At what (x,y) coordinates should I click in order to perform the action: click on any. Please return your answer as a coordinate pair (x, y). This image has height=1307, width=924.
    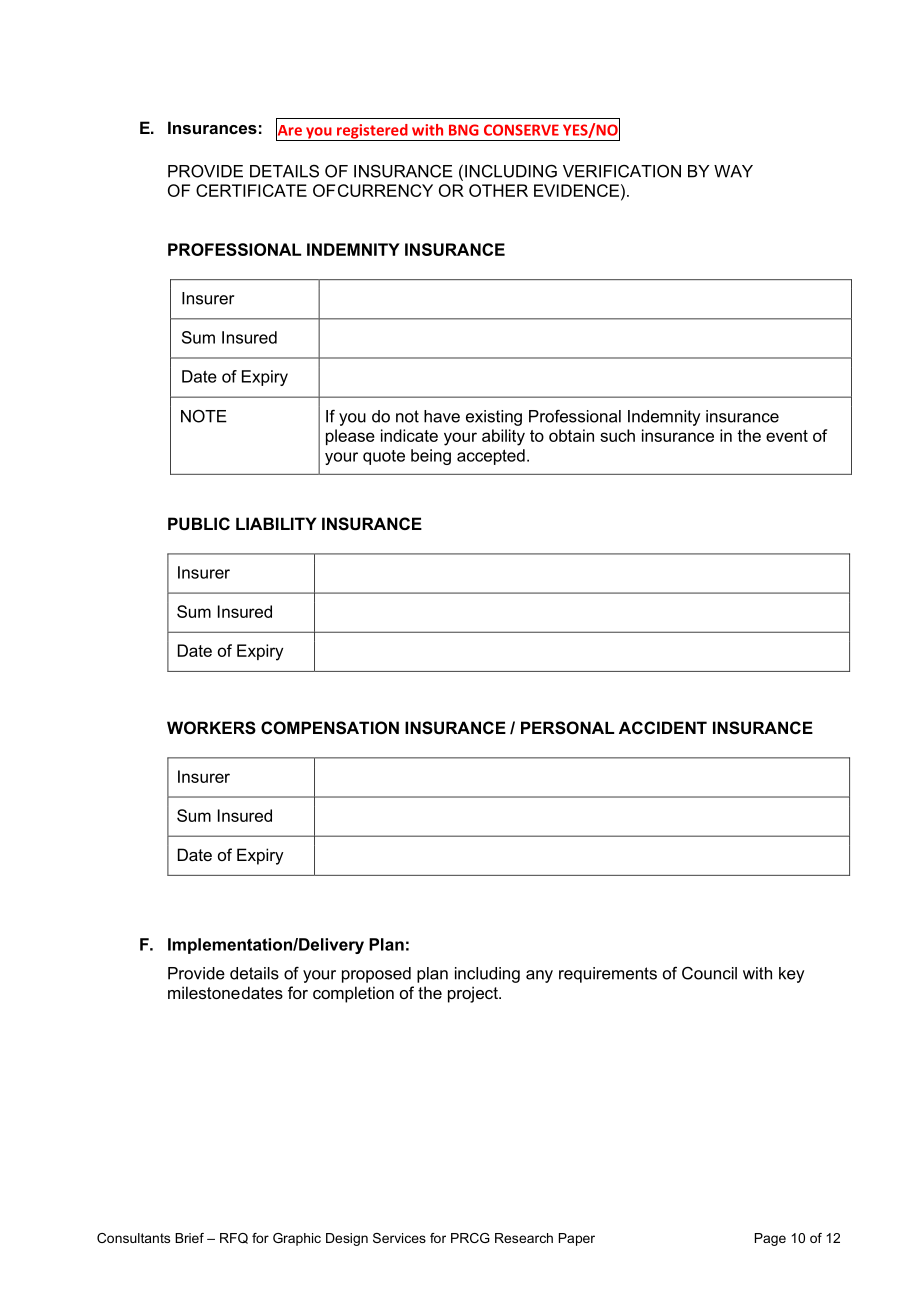
    Looking at the image, I should click on (539, 976).
